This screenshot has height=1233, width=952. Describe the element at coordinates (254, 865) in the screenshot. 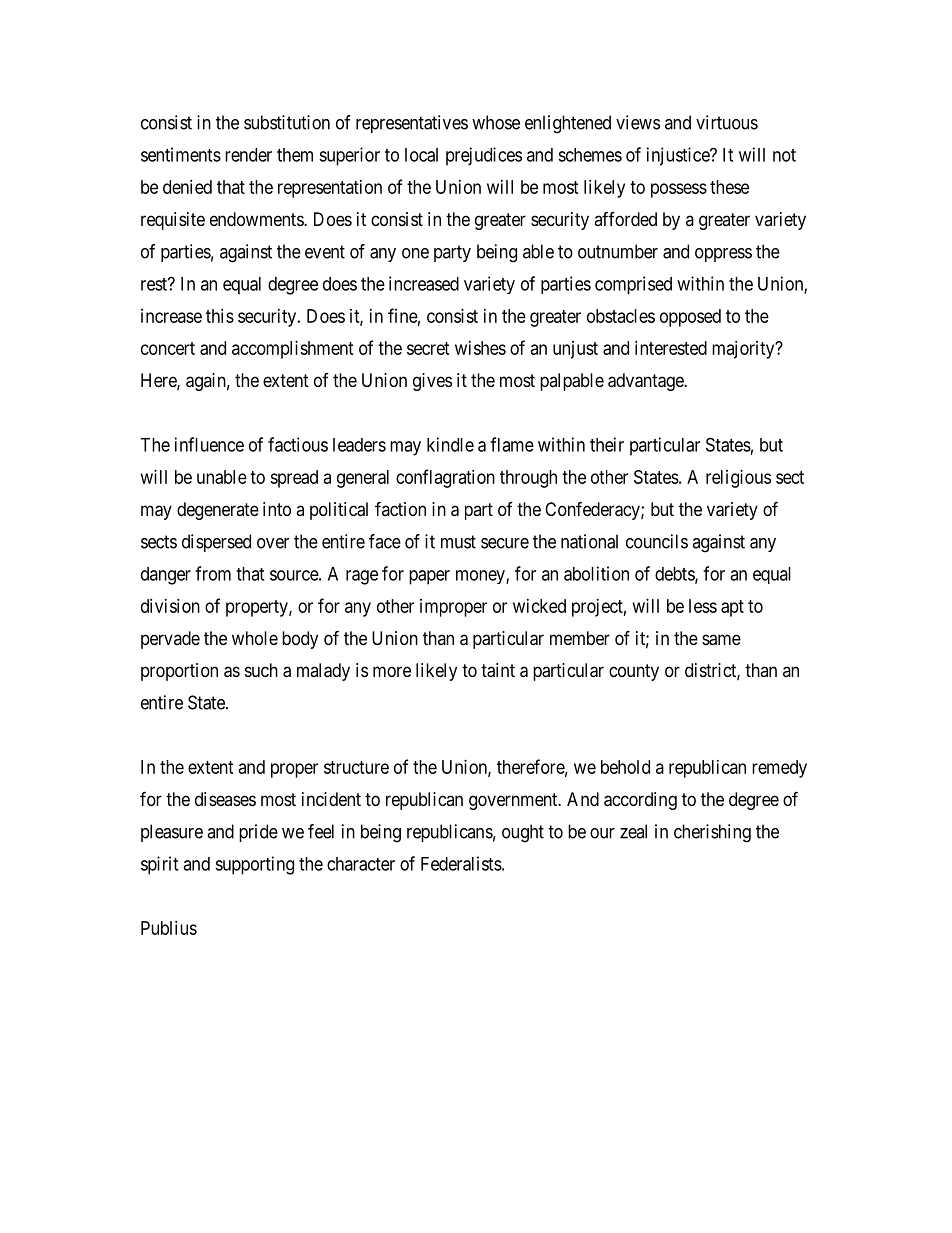

I see `supporting` at that location.
